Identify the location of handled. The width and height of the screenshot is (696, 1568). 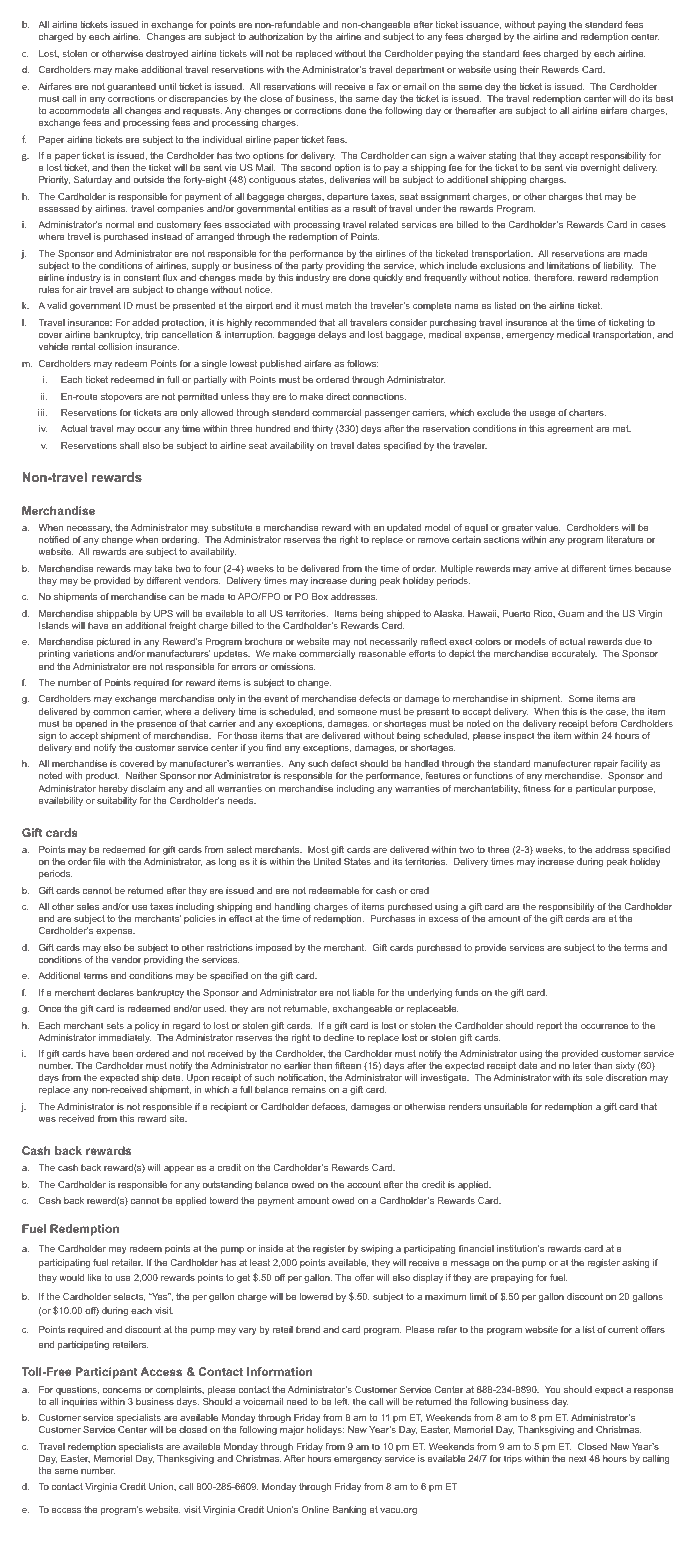
(422, 763).
